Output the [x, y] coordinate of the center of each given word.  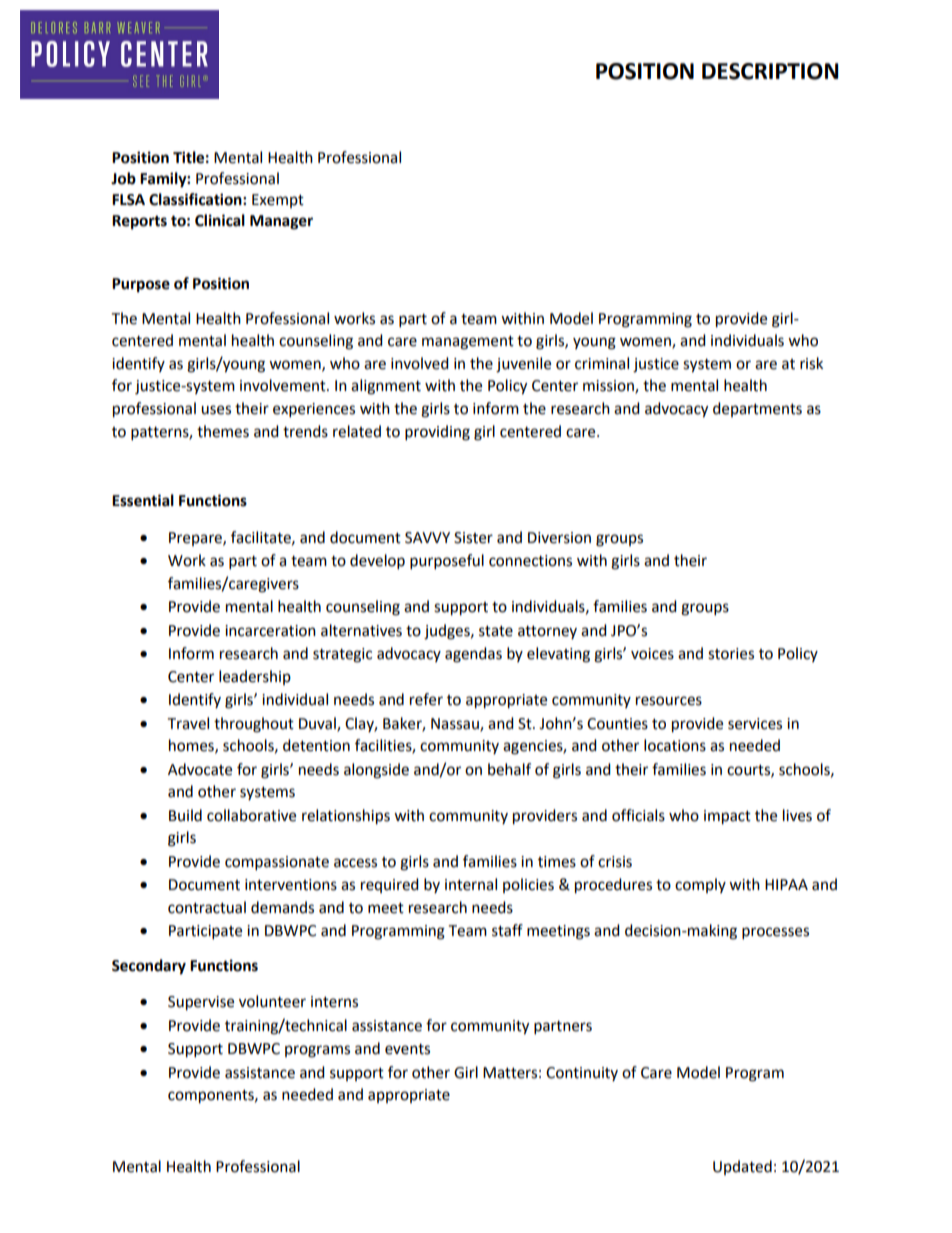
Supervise [201, 1003]
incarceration [270, 631]
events [407, 1049]
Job [123, 178]
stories [731, 654]
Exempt [278, 201]
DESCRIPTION [770, 71]
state [496, 631]
